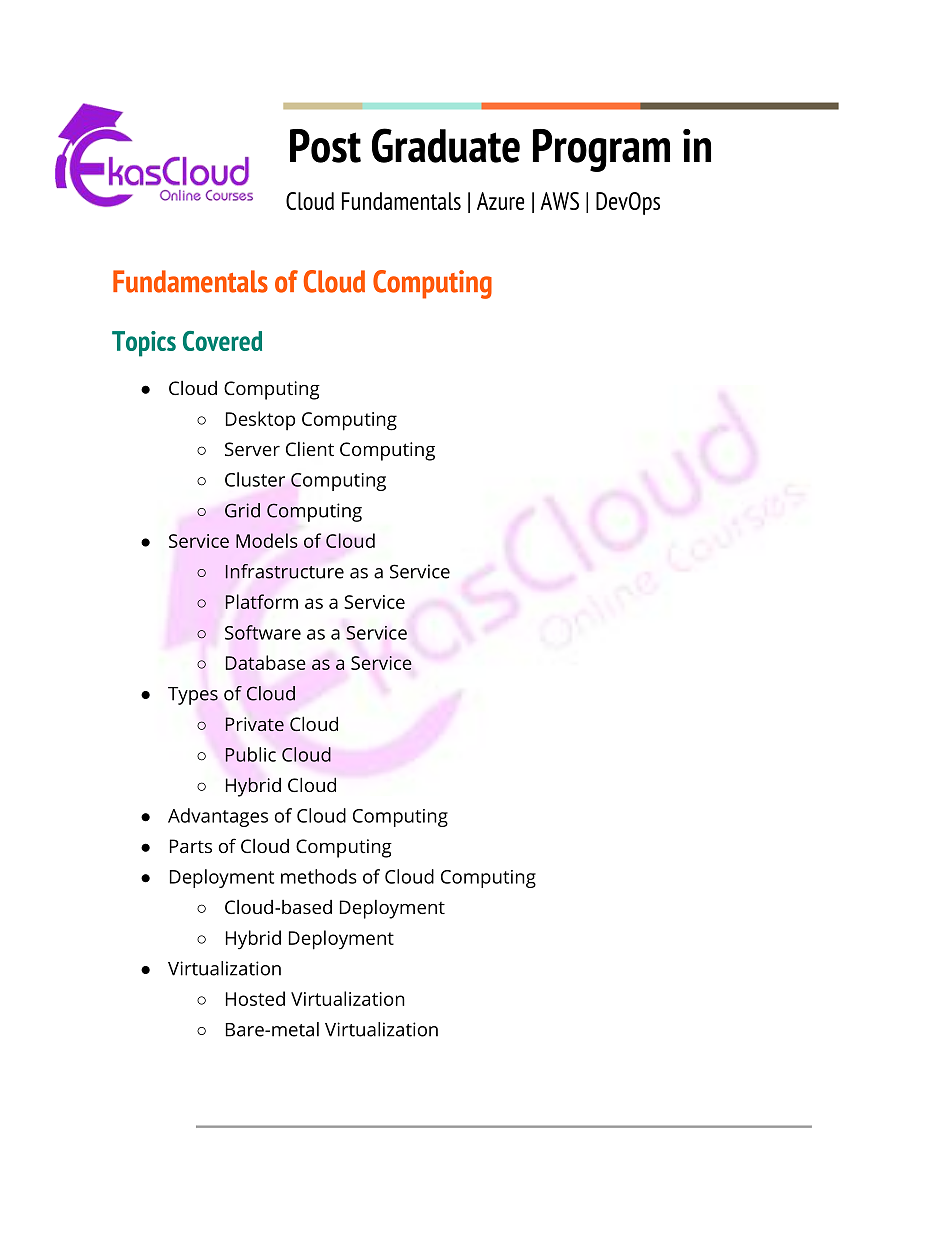 The width and height of the screenshot is (952, 1233). I want to click on Azure, so click(501, 201).
